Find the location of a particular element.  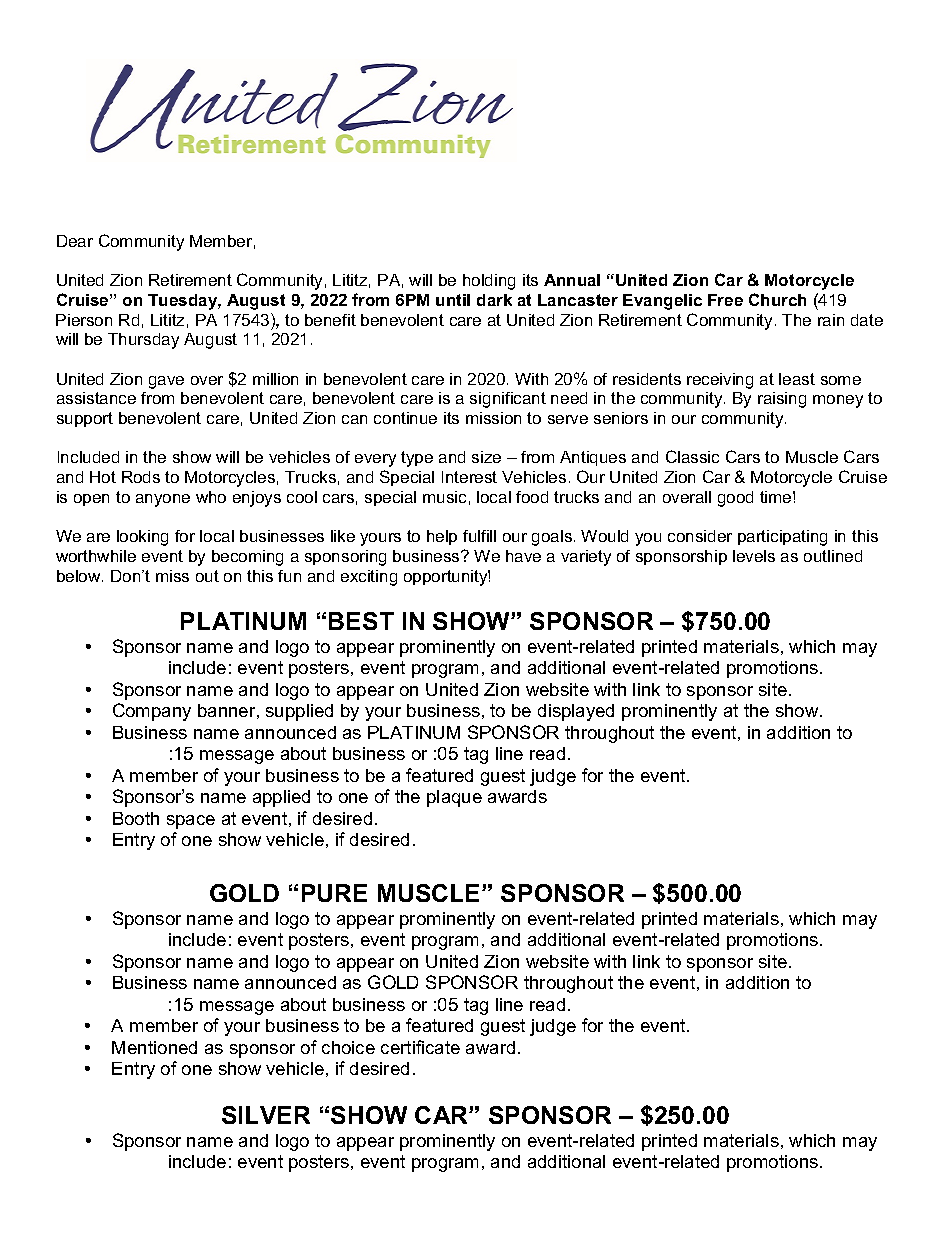

Mentioned is located at coordinates (154, 1047).
